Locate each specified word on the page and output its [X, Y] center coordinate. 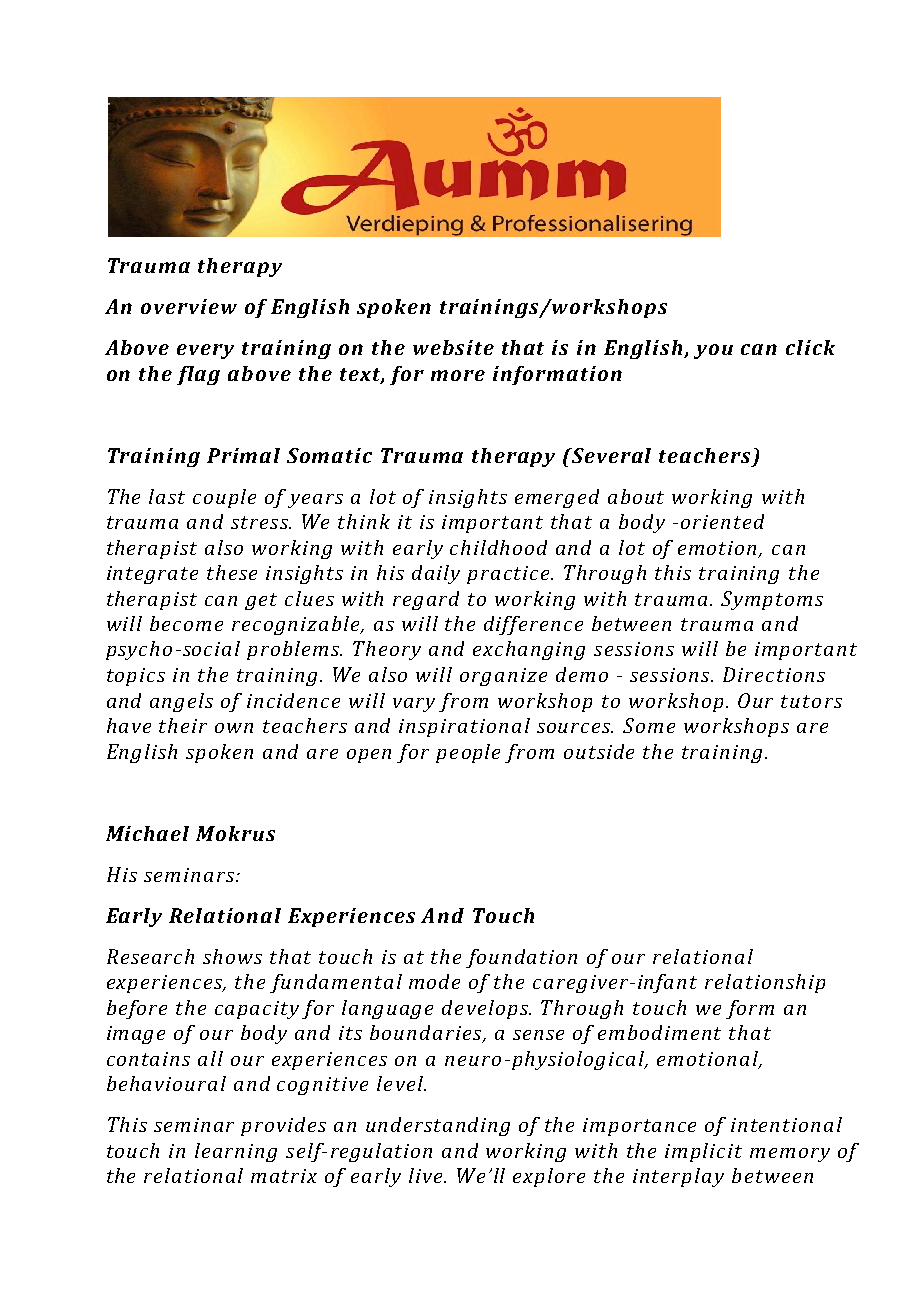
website [453, 347]
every [205, 351]
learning [236, 1152]
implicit [703, 1152]
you [713, 351]
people [468, 753]
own [234, 728]
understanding [438, 1126]
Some [649, 725]
